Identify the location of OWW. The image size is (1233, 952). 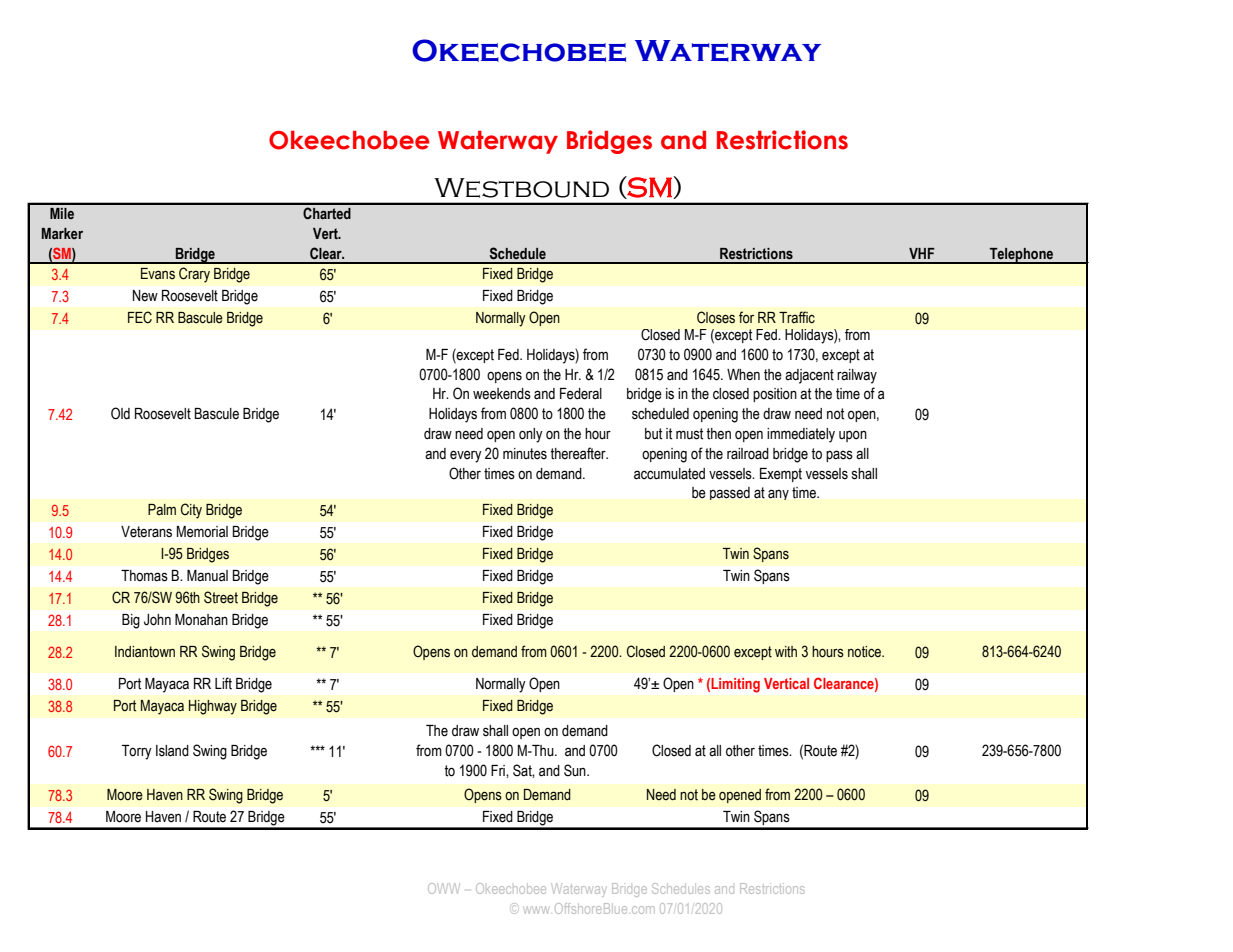
(444, 888).
